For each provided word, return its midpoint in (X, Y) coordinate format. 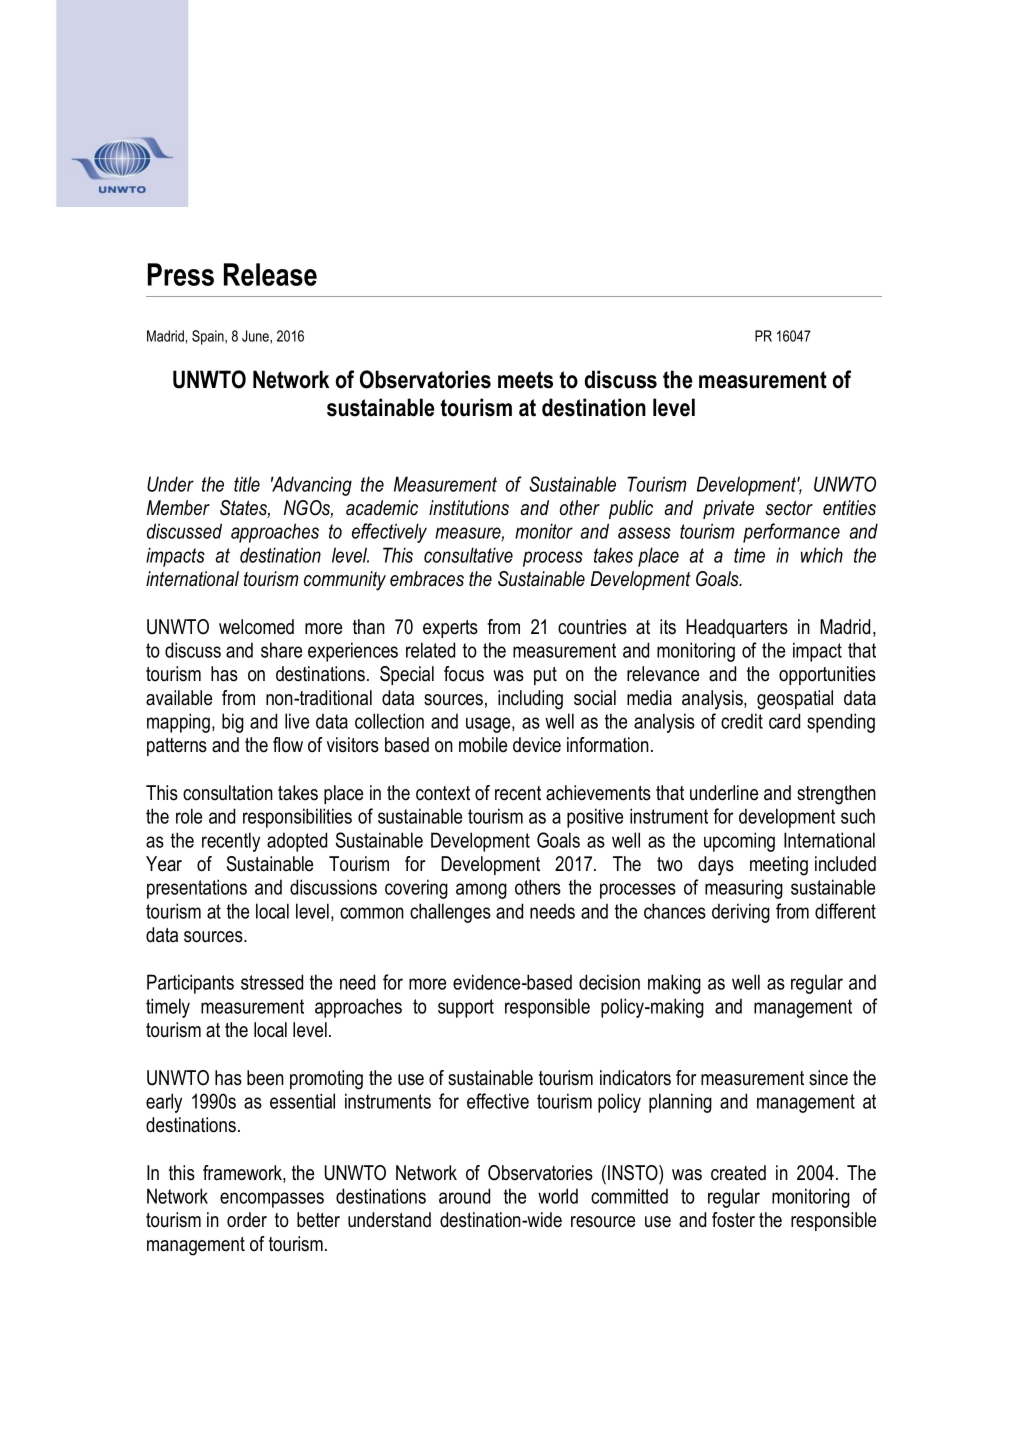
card (784, 721)
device (537, 745)
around (464, 1196)
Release (270, 274)
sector (789, 508)
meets (525, 380)
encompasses (272, 1200)
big (233, 723)
